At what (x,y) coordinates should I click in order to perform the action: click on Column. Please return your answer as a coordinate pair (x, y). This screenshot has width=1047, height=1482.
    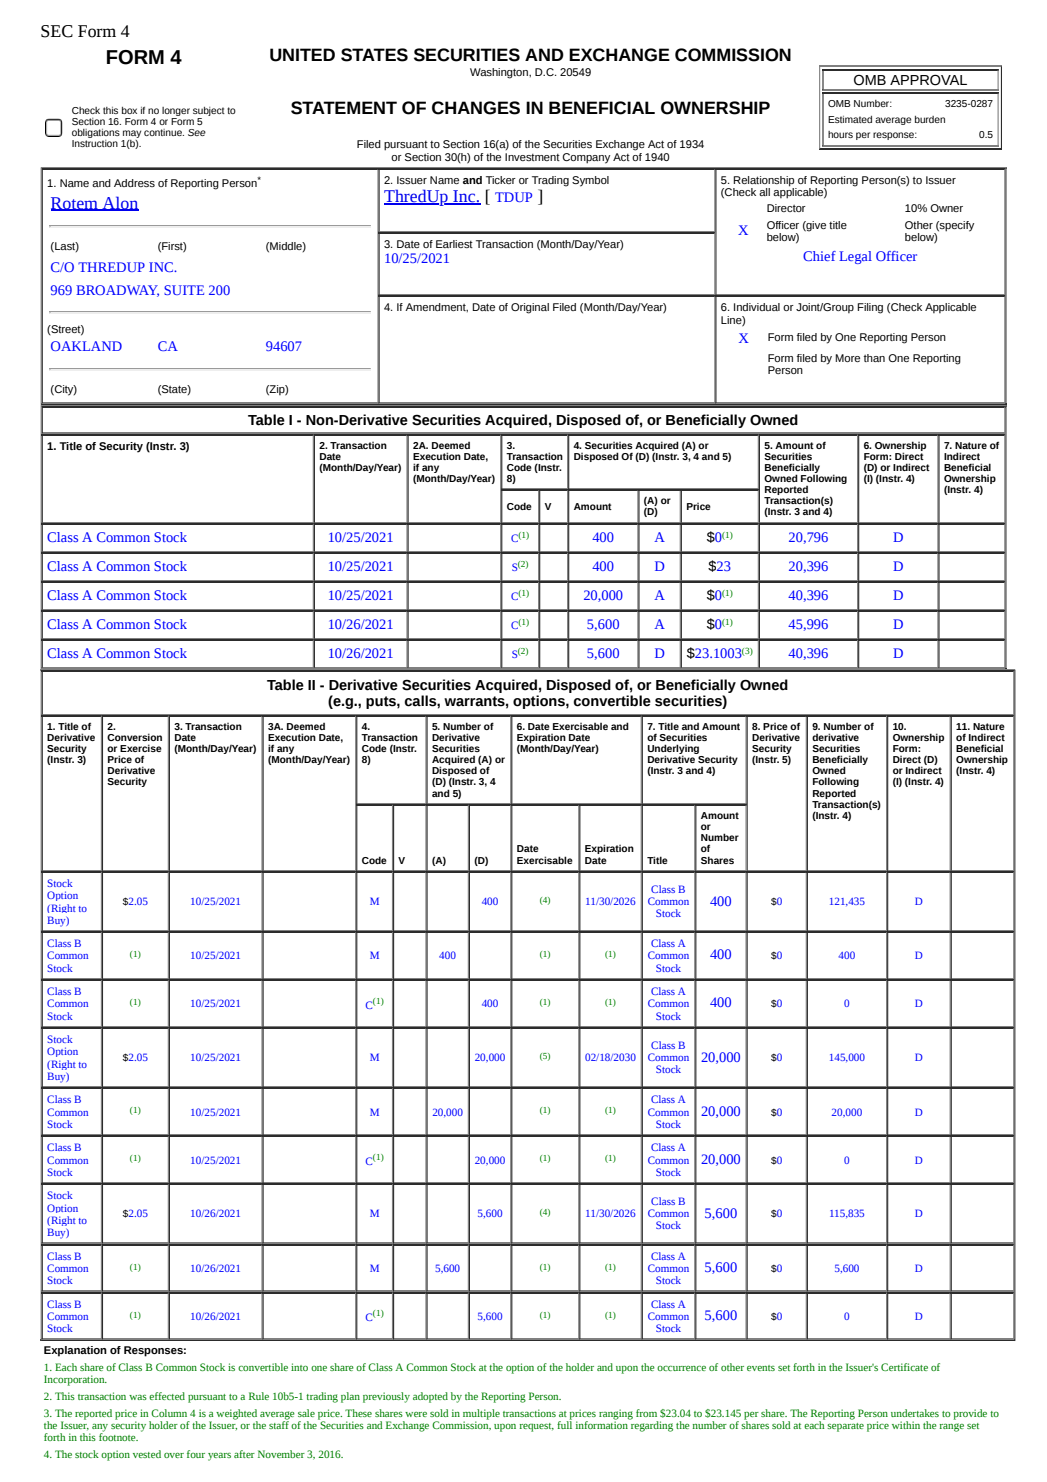
    Looking at the image, I should click on (169, 1413).
